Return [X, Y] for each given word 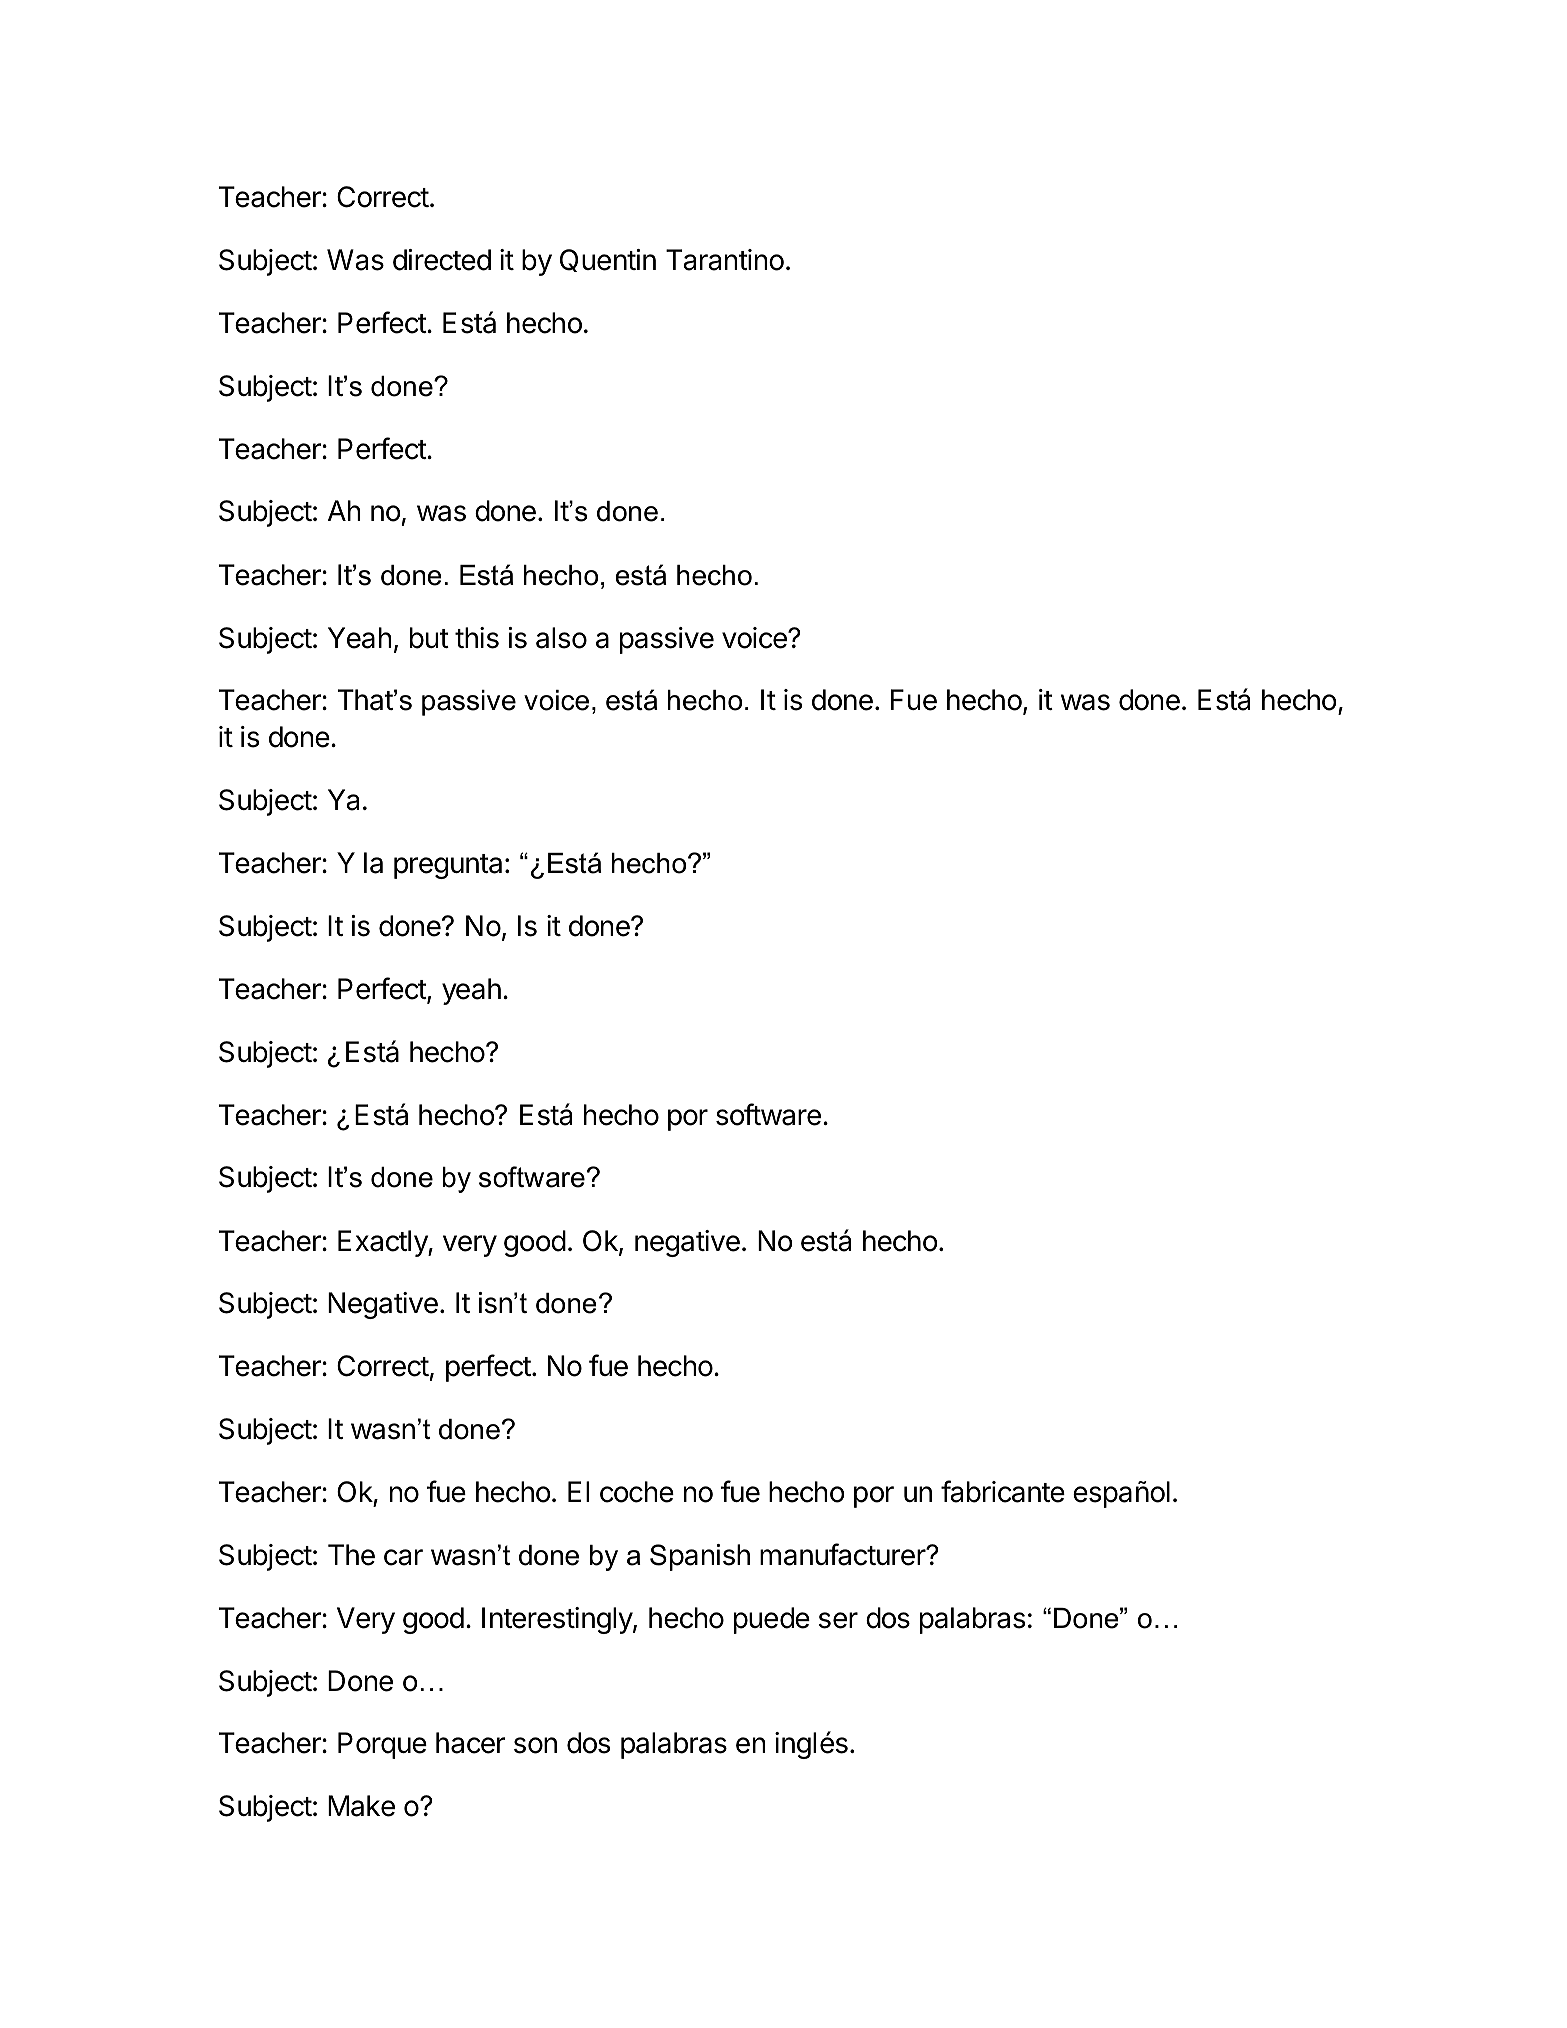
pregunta [450, 866]
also [561, 638]
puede [772, 1620]
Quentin [608, 260]
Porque [382, 1745]
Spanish [700, 1557]
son [535, 1745]
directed [442, 260]
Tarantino [725, 260]
